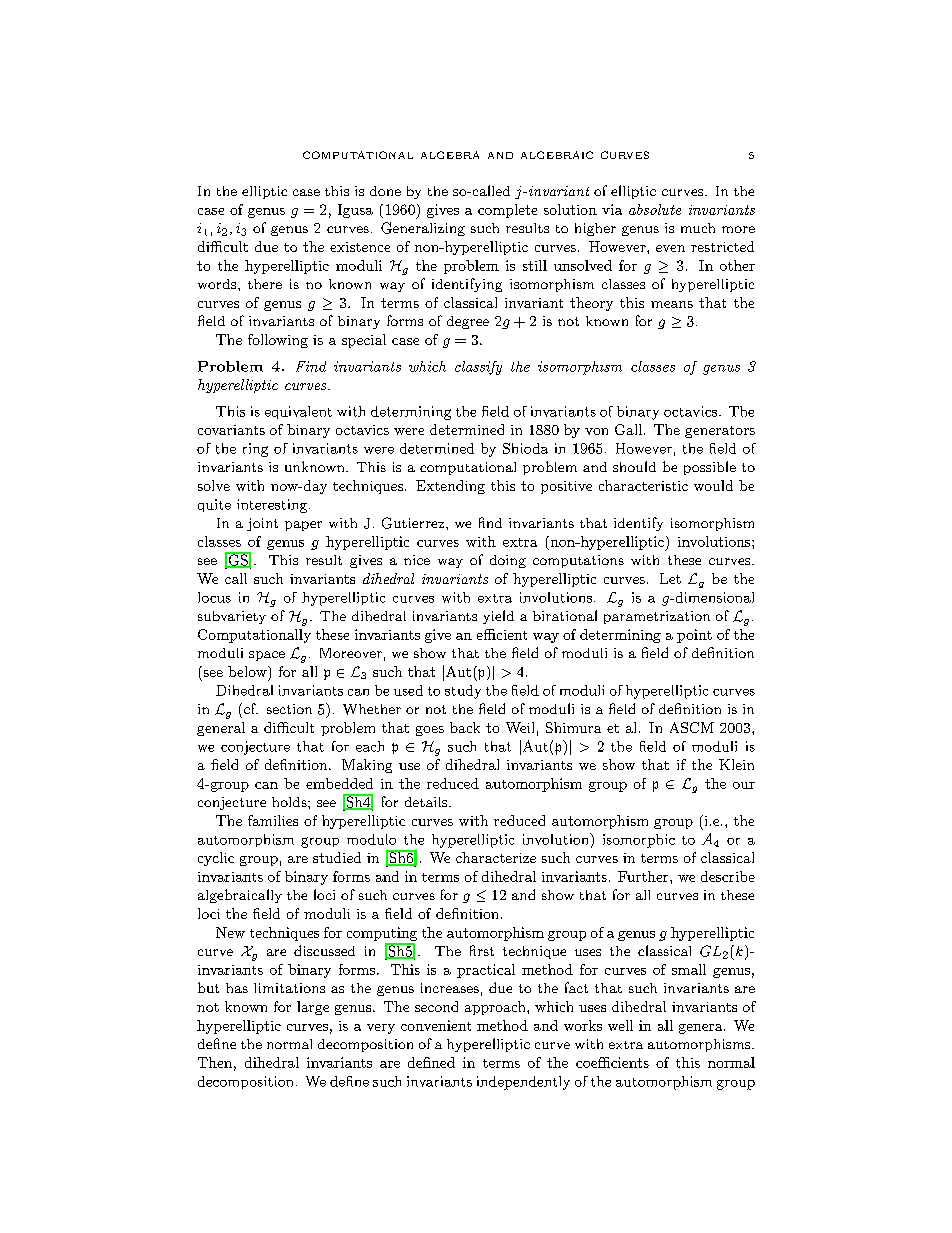  I want to click on large, so click(313, 1008).
